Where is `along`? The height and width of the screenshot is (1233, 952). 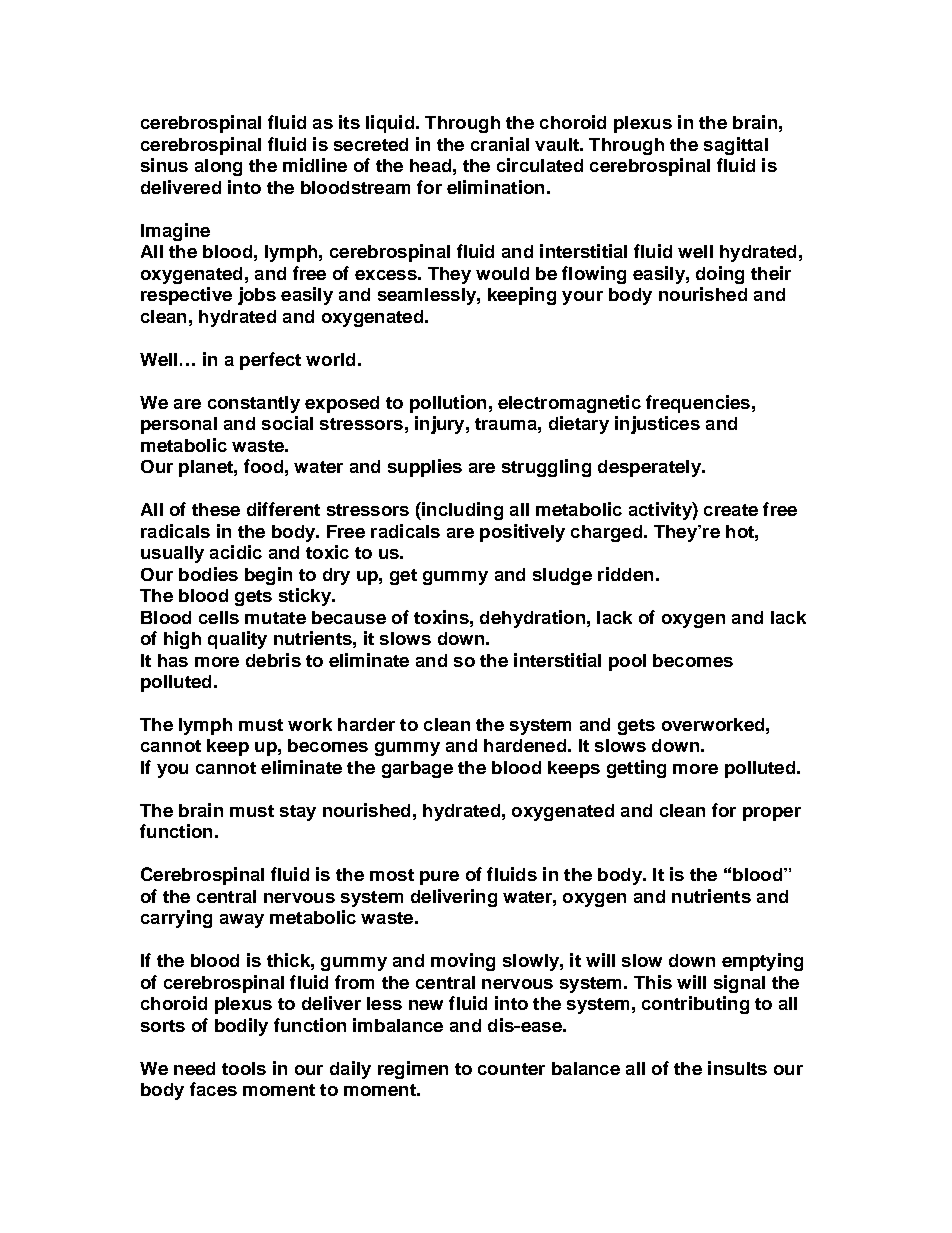 along is located at coordinates (218, 167).
